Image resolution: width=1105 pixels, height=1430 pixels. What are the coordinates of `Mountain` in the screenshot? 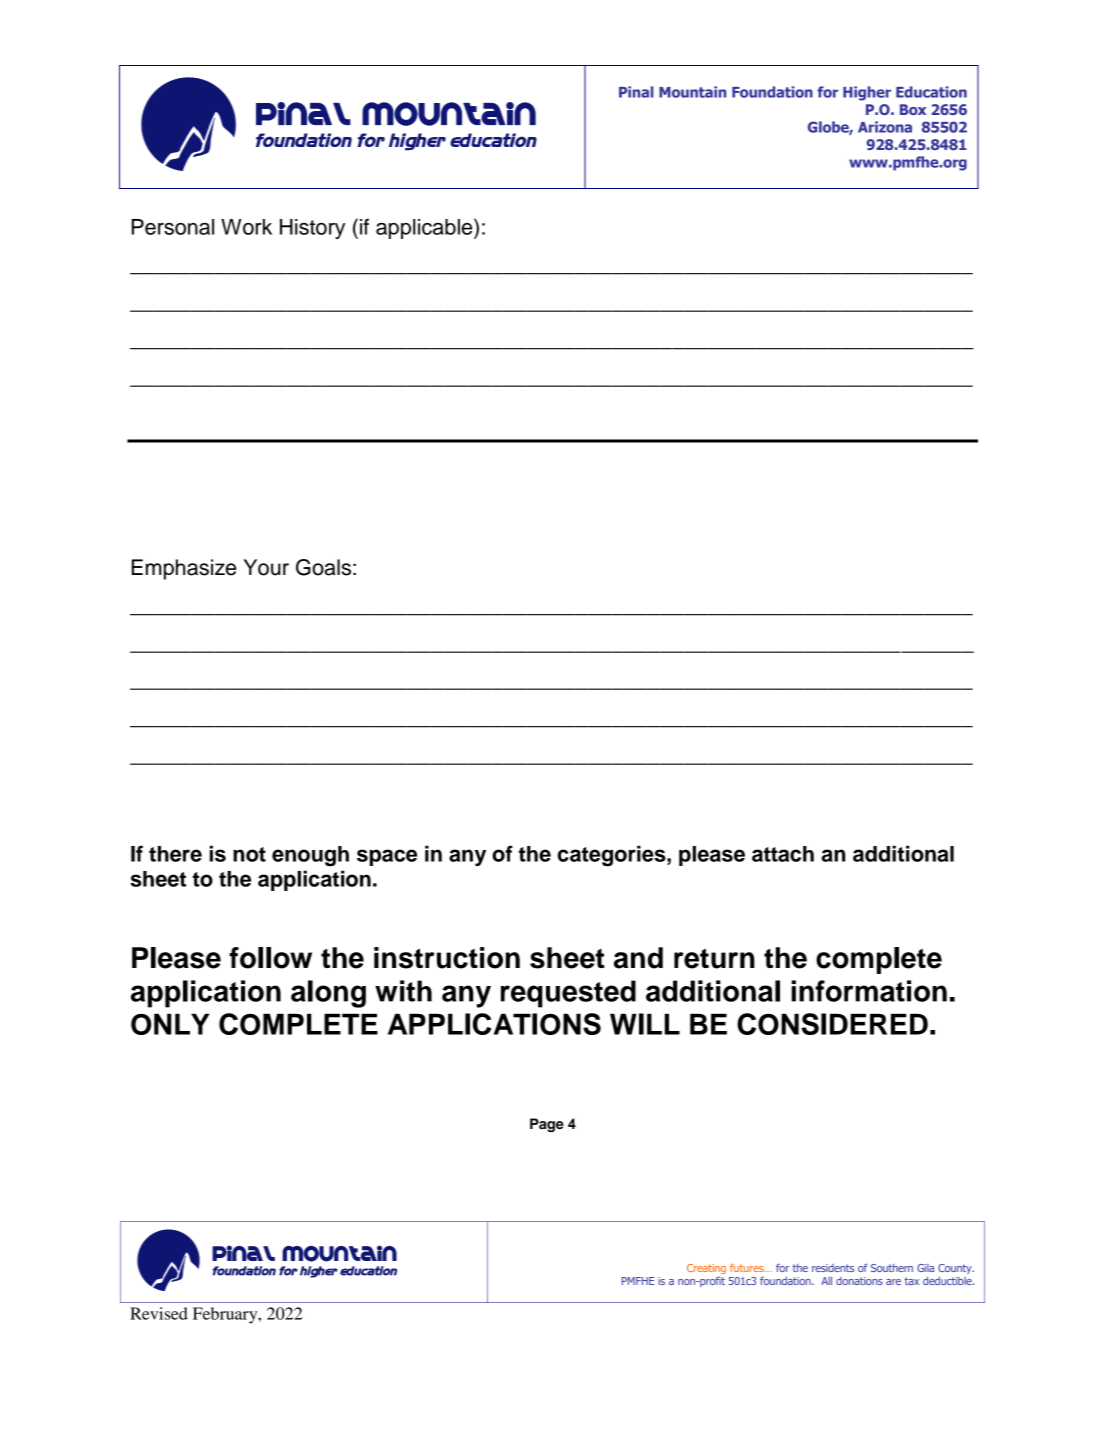 It's located at (692, 92).
